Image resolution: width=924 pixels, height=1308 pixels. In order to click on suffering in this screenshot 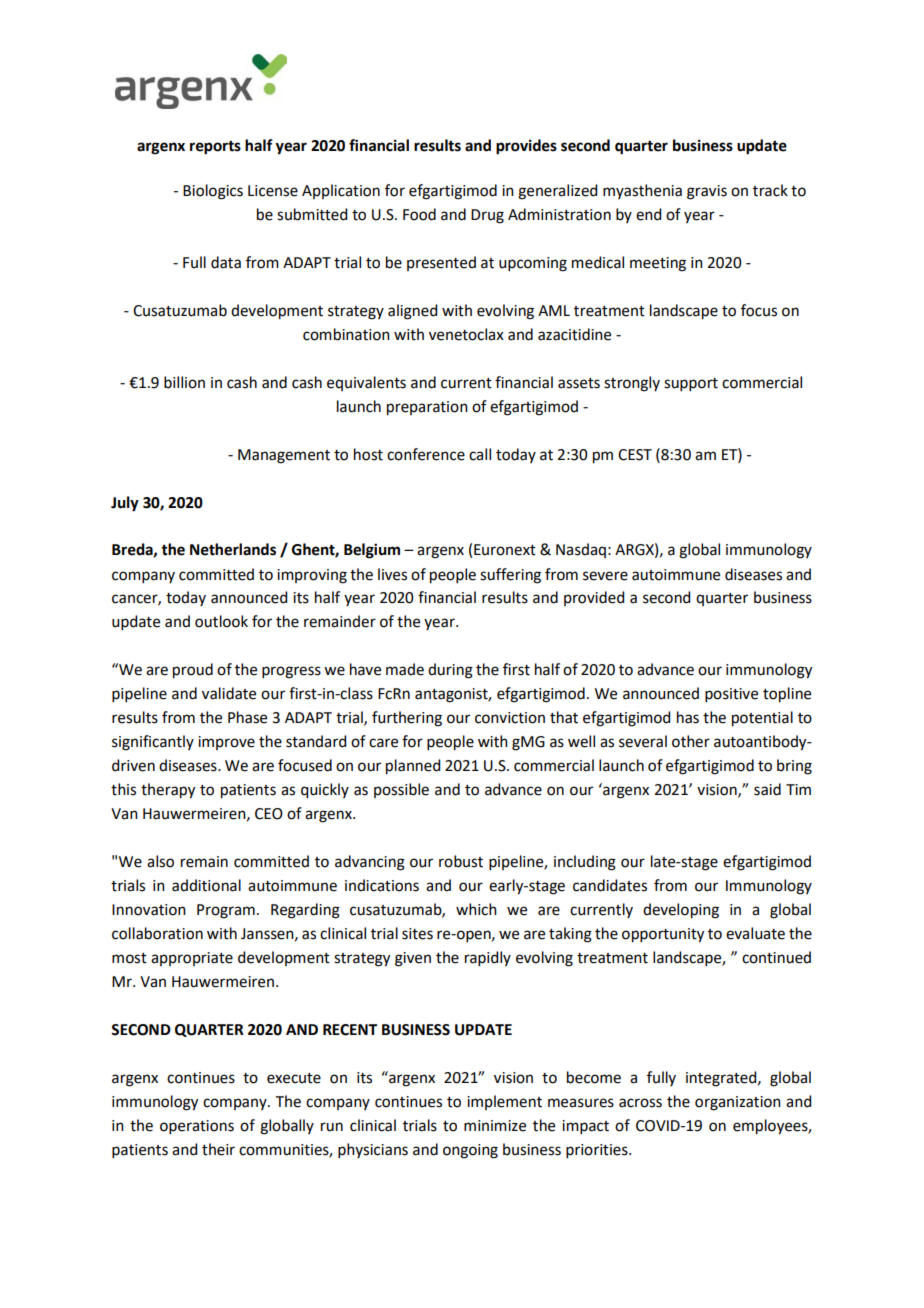, I will do `click(510, 576)`.
